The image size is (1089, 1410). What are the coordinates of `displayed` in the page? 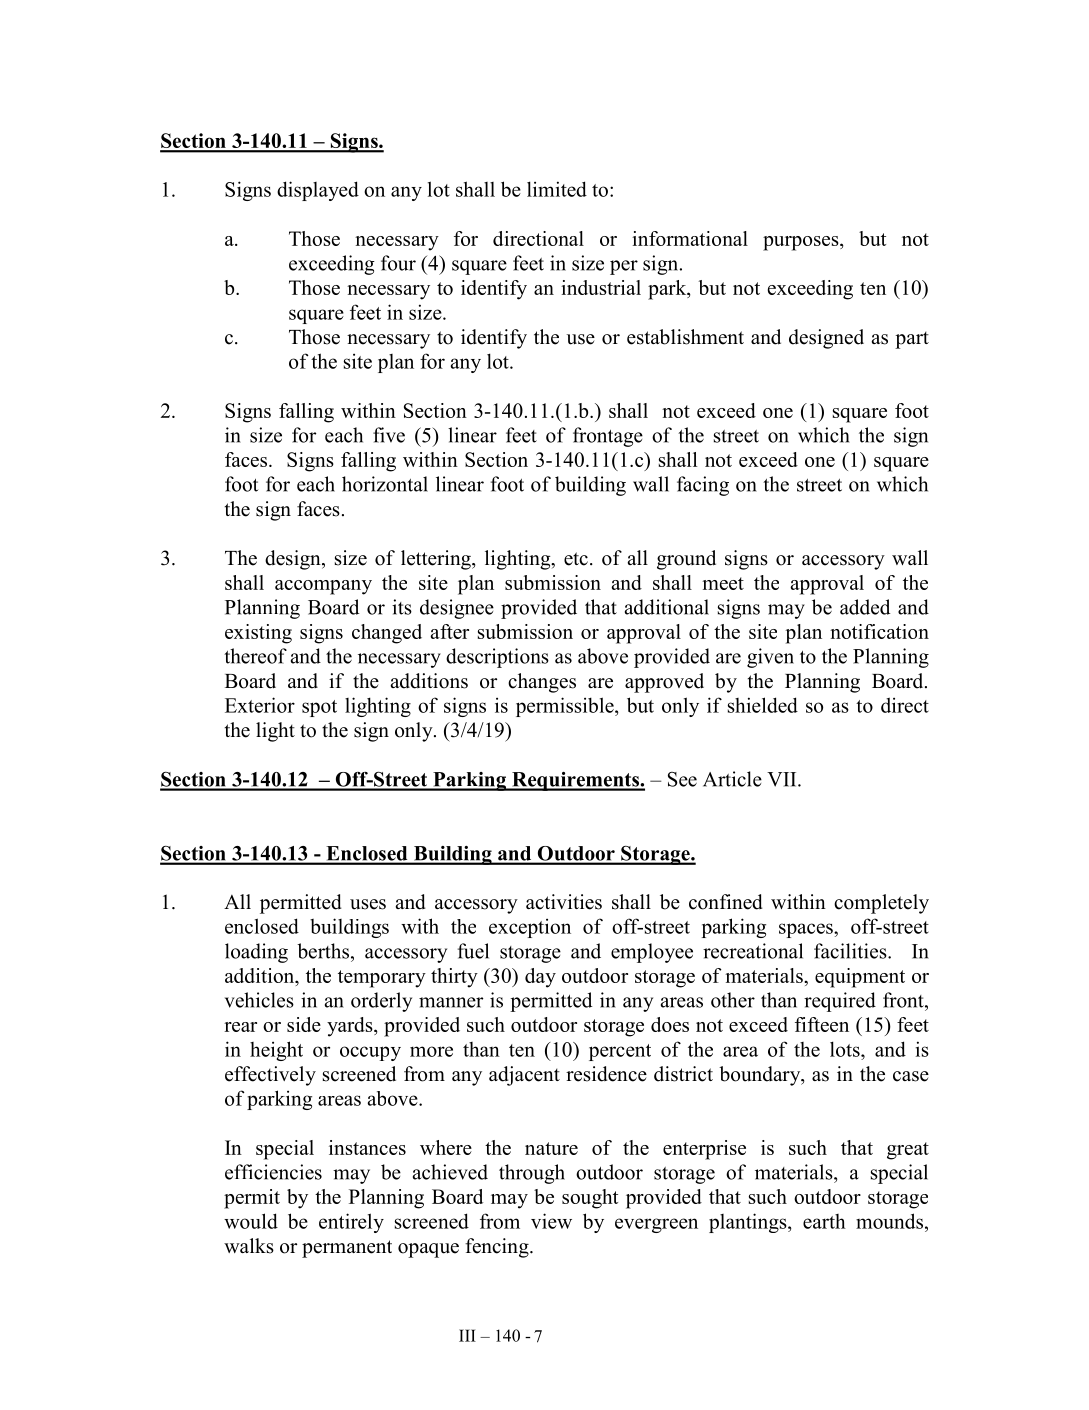 It's located at (318, 191).
